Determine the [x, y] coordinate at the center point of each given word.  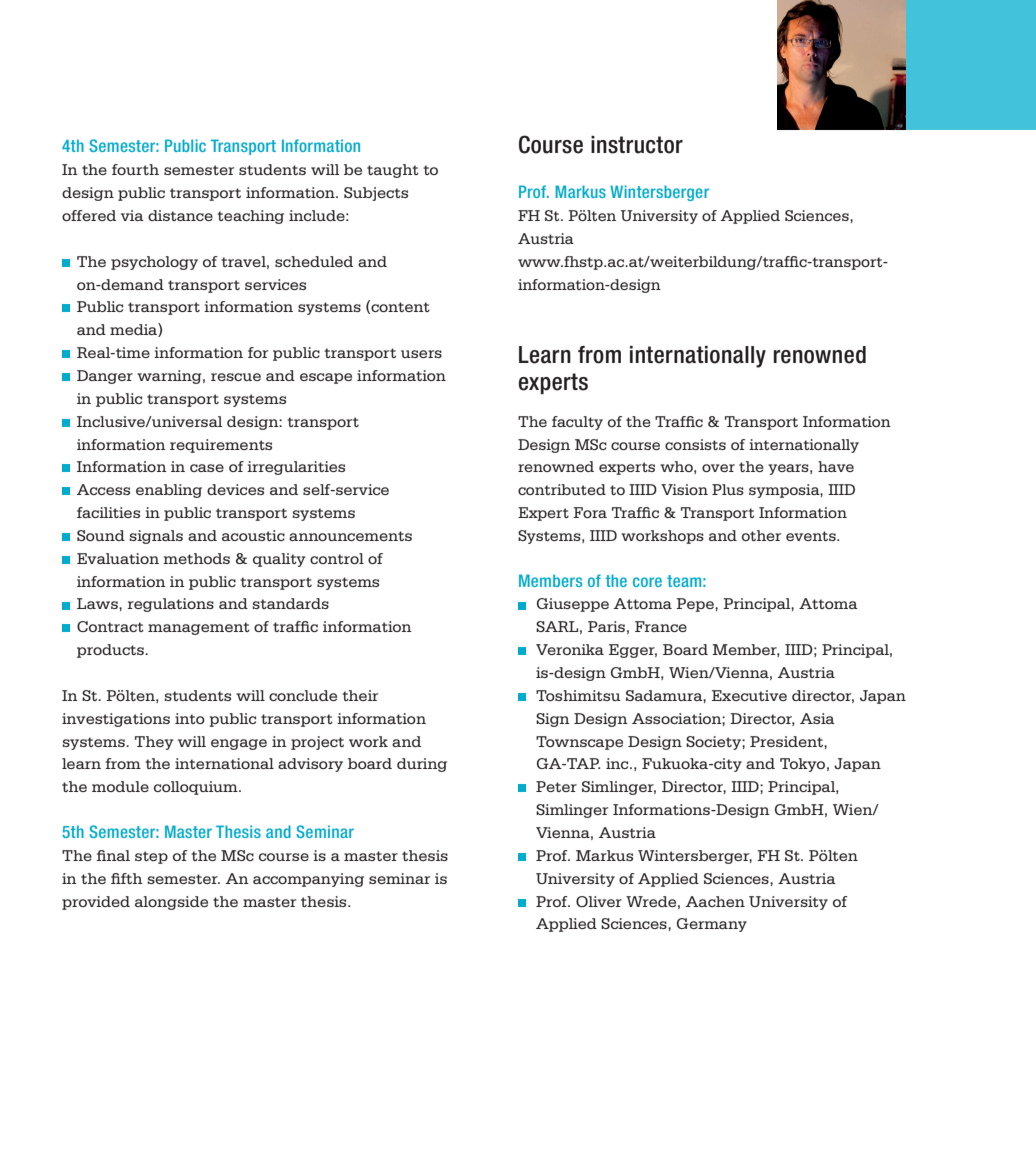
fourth [135, 169]
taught [393, 171]
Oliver [599, 901]
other [761, 535]
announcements [350, 536]
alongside [171, 903]
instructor [637, 145]
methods [196, 558]
